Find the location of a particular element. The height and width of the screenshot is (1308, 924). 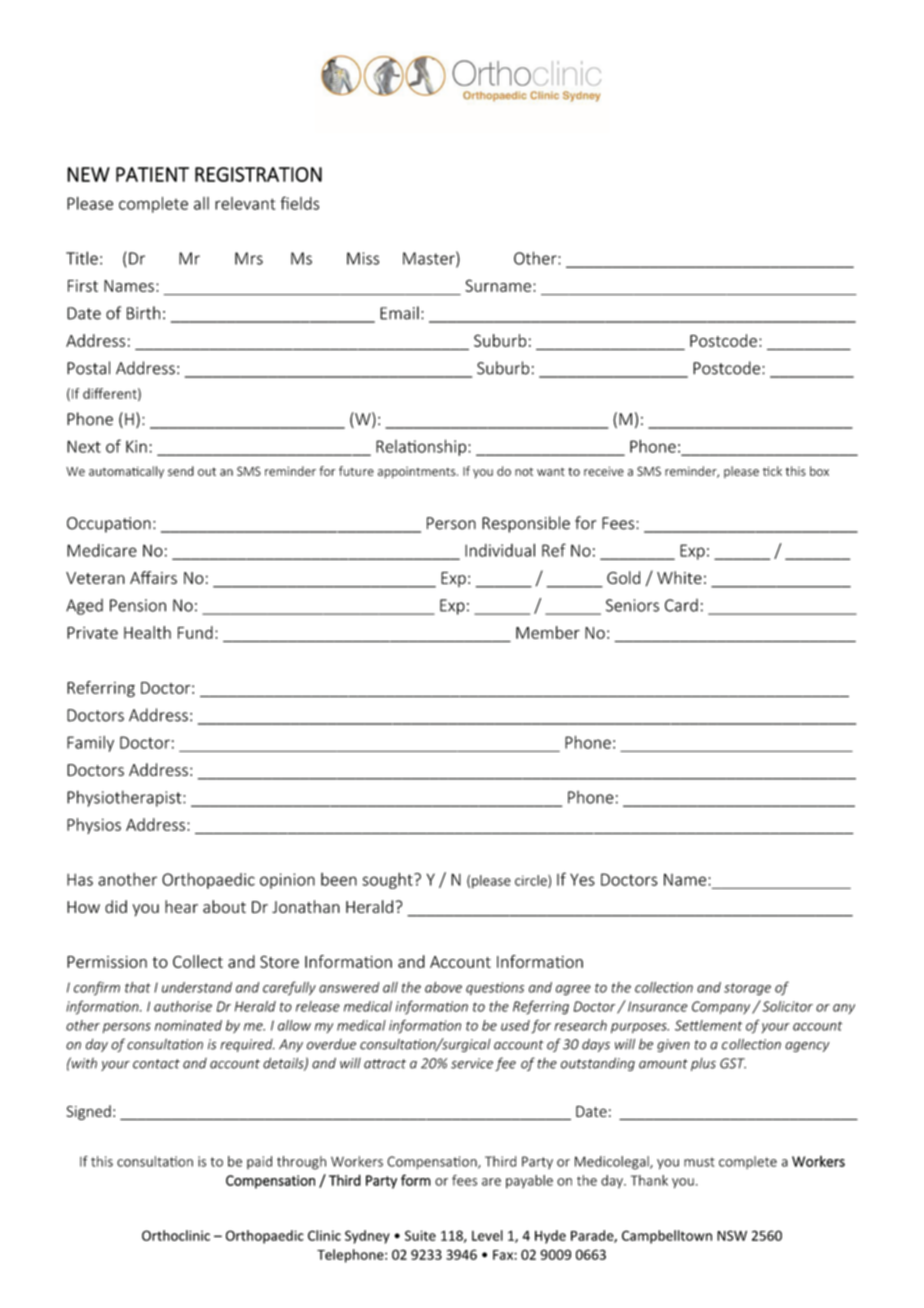

Relationship is located at coordinates (421, 447).
